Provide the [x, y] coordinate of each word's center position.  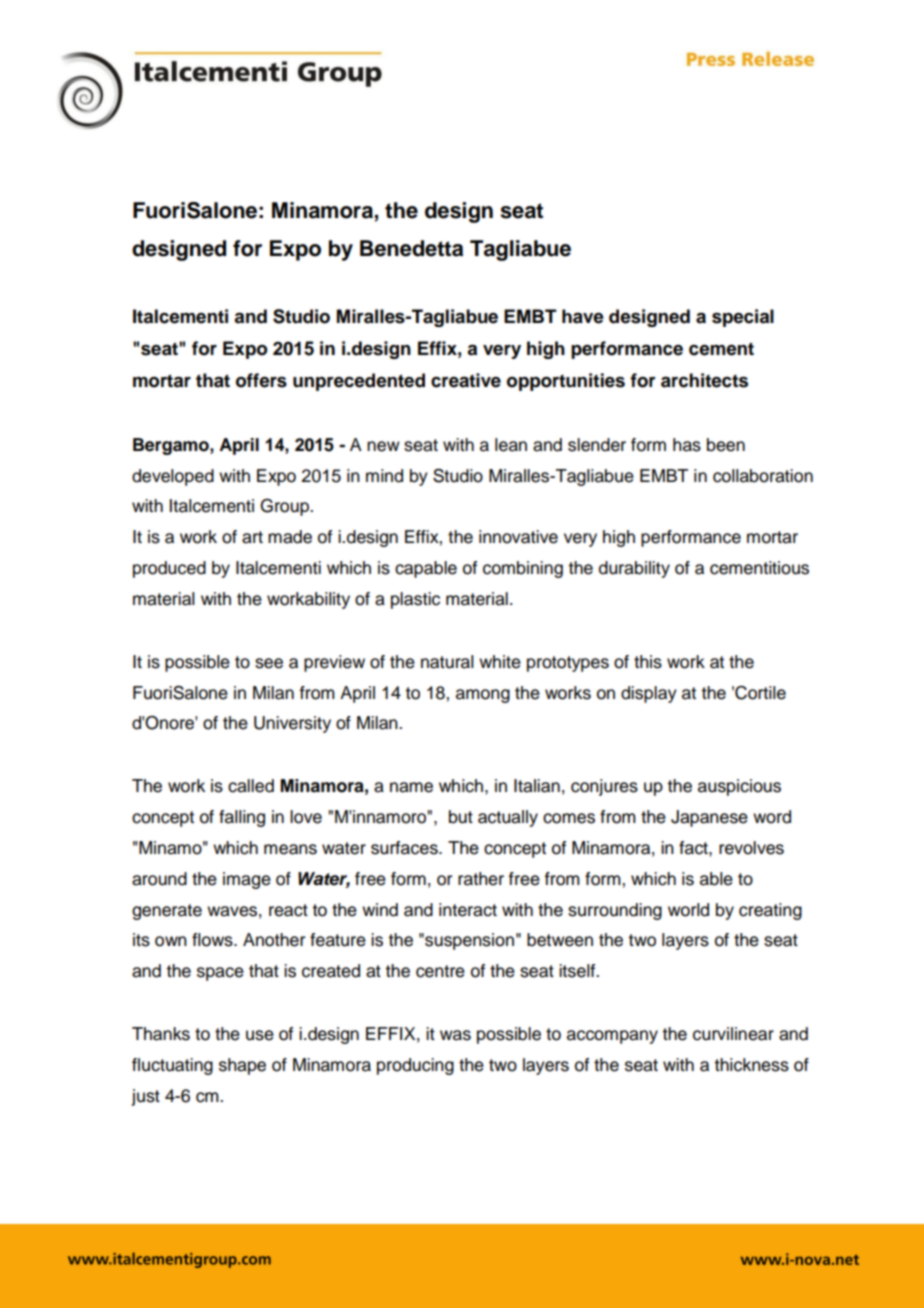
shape [242, 1066]
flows [213, 940]
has [687, 445]
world [688, 910]
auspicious [739, 787]
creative [466, 380]
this [648, 662]
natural [447, 662]
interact [468, 910]
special [743, 318]
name [411, 787]
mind [384, 476]
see [269, 663]
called [251, 786]
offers [261, 380]
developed [173, 477]
